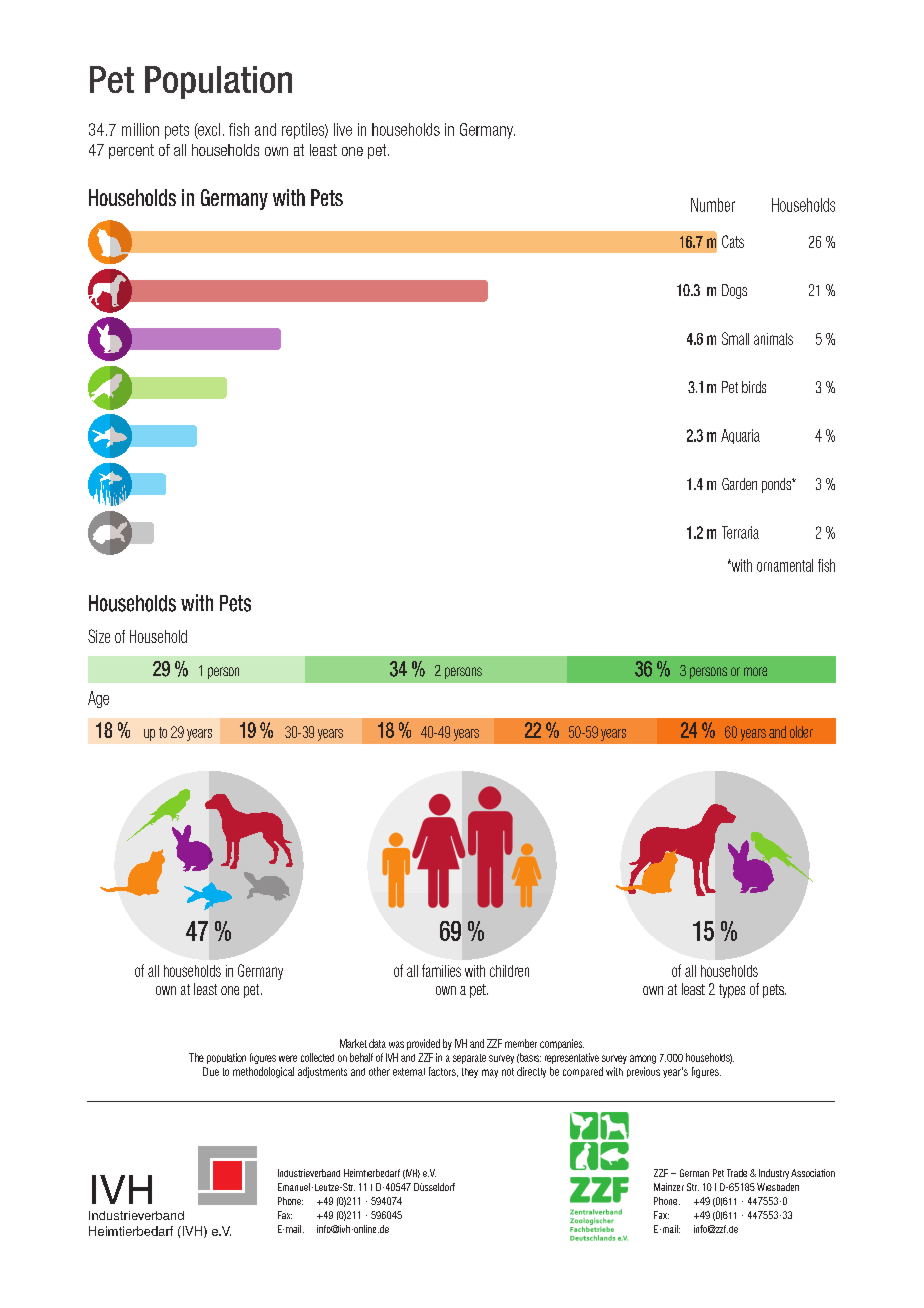 The width and height of the screenshot is (924, 1308). I want to click on Trade, so click(737, 1173).
